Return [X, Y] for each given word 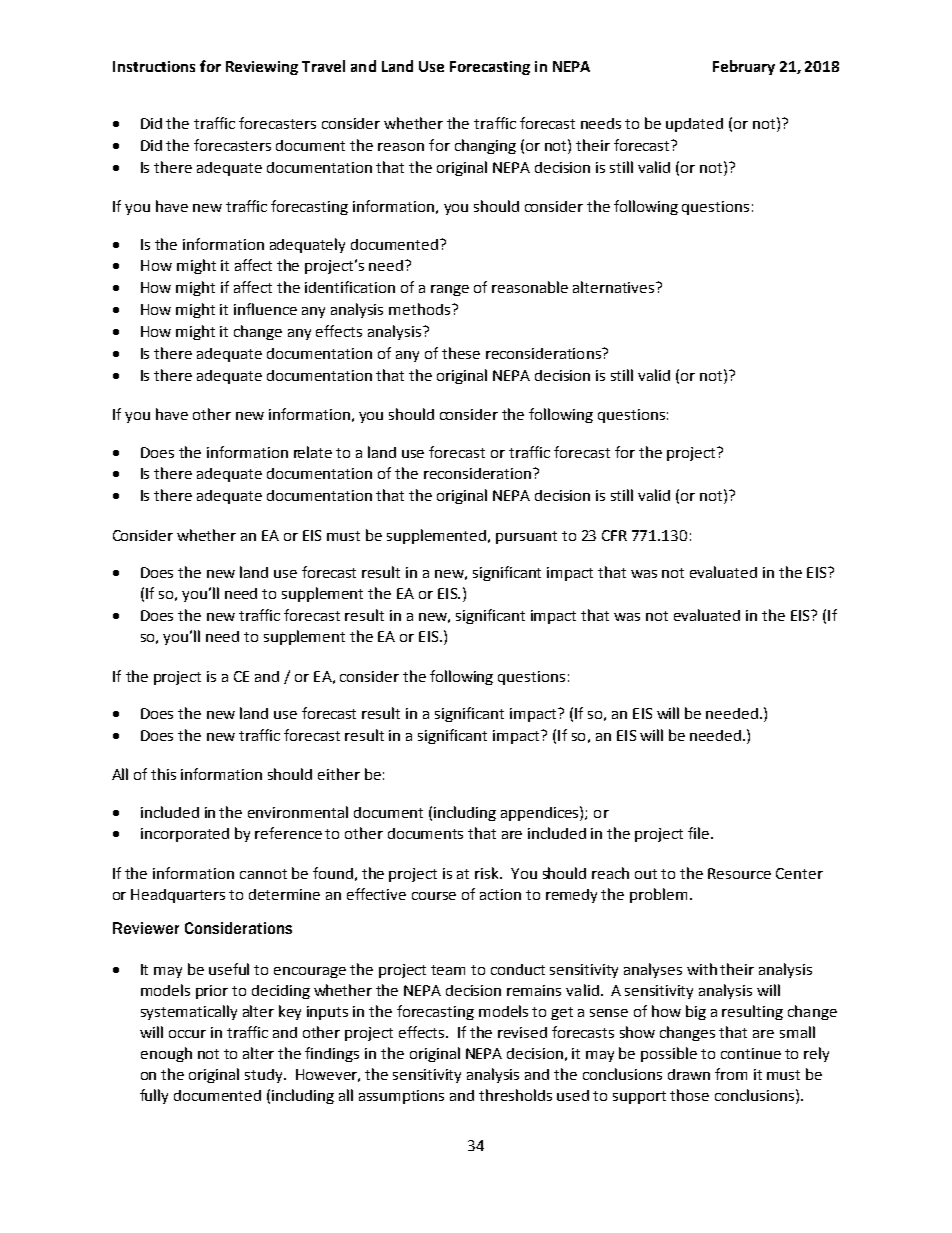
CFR [614, 535]
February [744, 67]
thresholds [515, 1095]
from [731, 1074]
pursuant [526, 537]
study [265, 1076]
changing [485, 146]
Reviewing [262, 68]
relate [313, 452]
